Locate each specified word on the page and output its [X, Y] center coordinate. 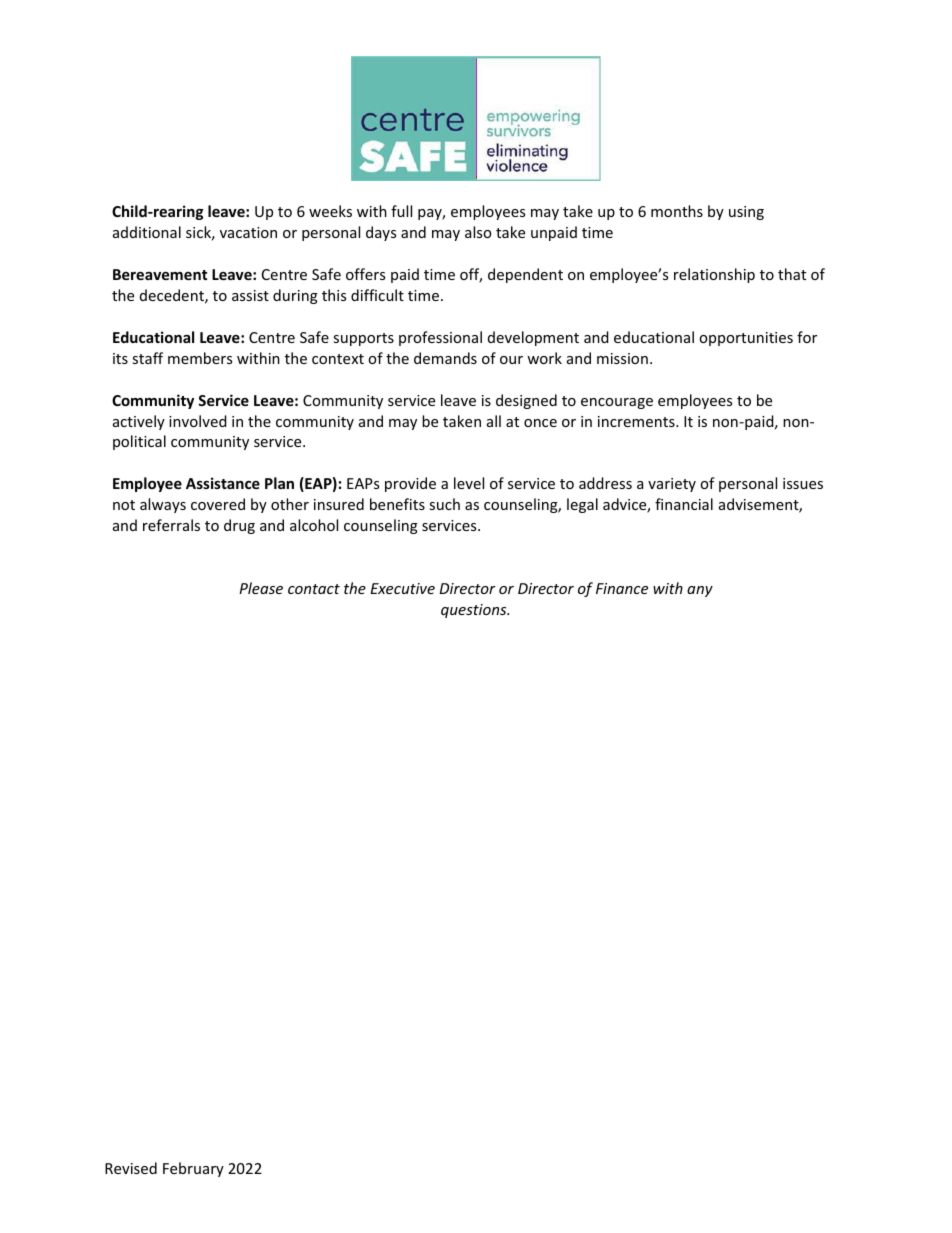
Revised [131, 1168]
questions [475, 611]
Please [261, 588]
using [746, 213]
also [478, 232]
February [193, 1169]
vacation [248, 232]
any [700, 591]
